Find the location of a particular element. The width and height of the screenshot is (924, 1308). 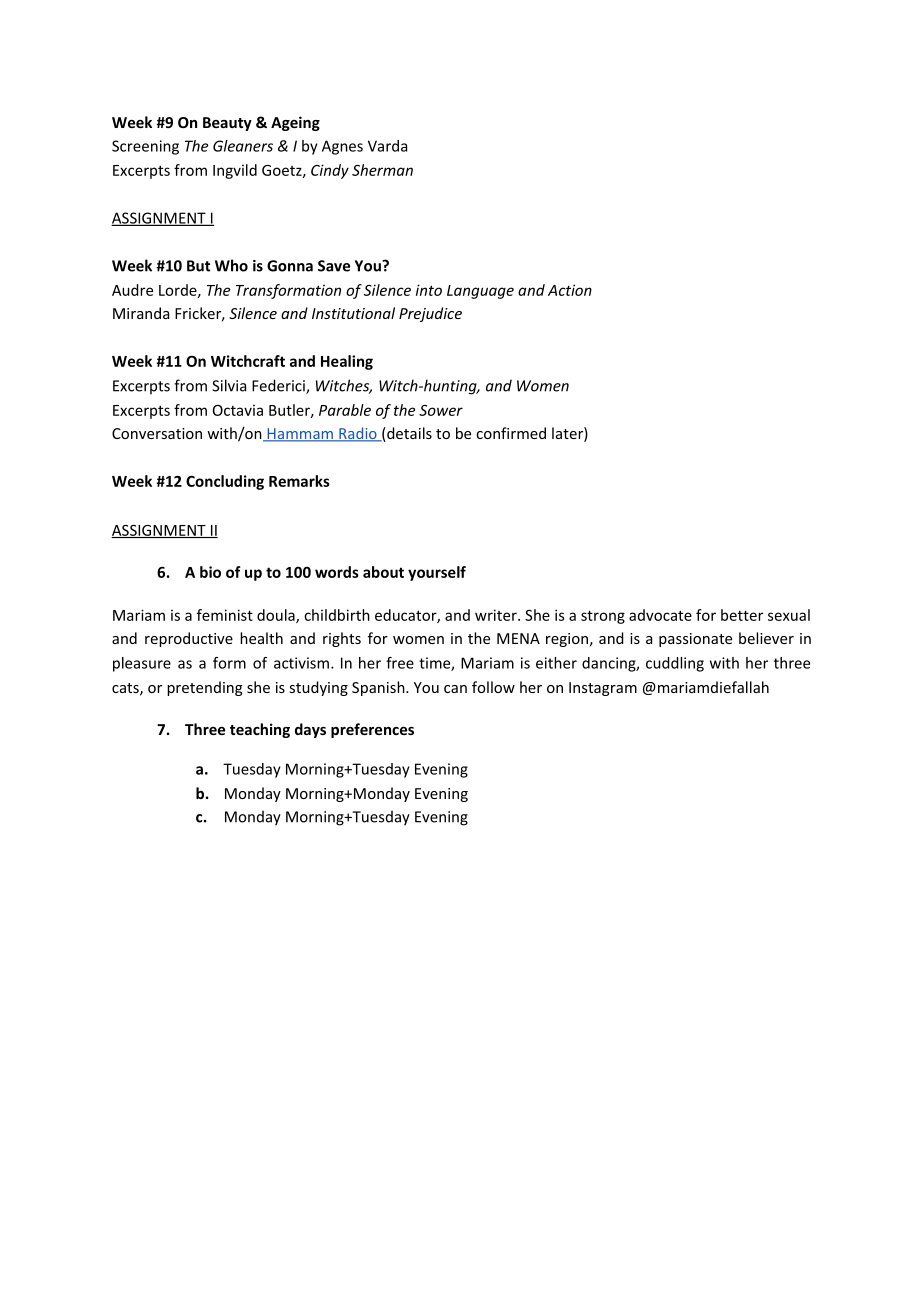

cuddling is located at coordinates (675, 664).
